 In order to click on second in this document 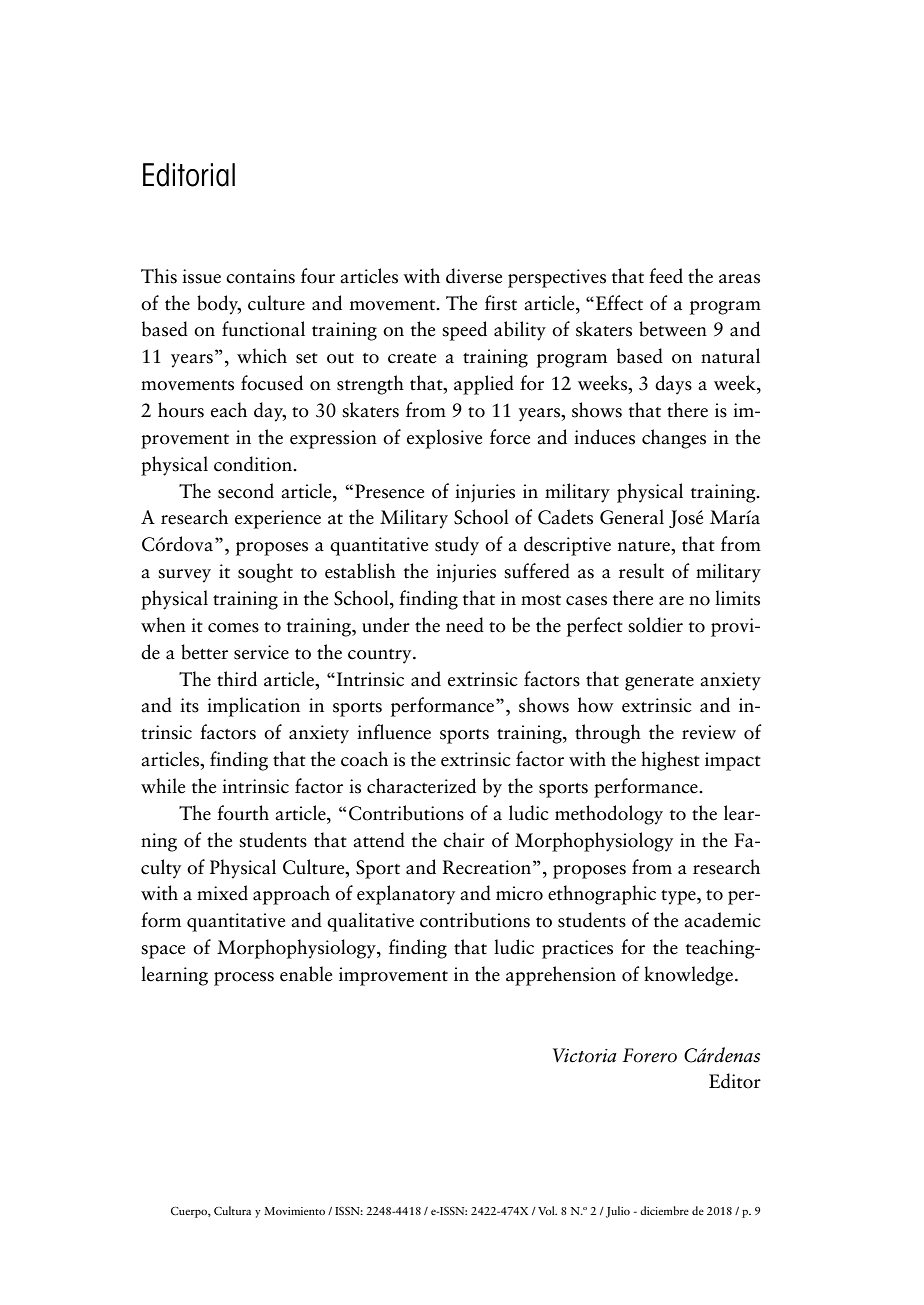, I will do `click(246, 491)`.
